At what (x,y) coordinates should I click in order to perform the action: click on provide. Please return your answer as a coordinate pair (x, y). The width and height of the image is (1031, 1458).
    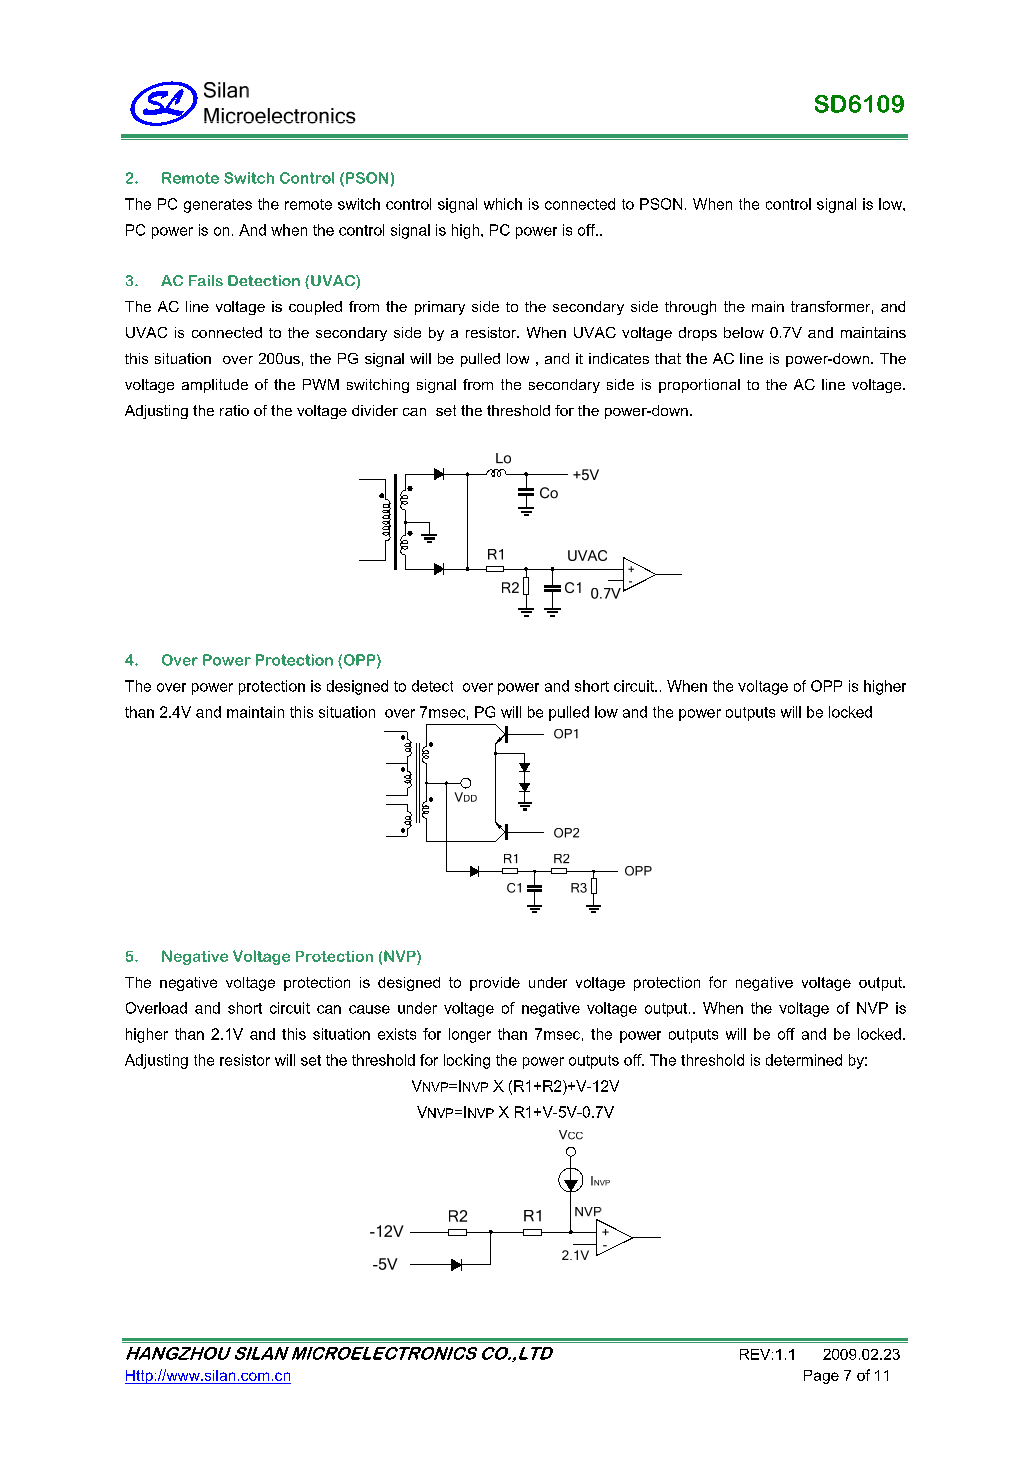
    Looking at the image, I should click on (495, 984).
